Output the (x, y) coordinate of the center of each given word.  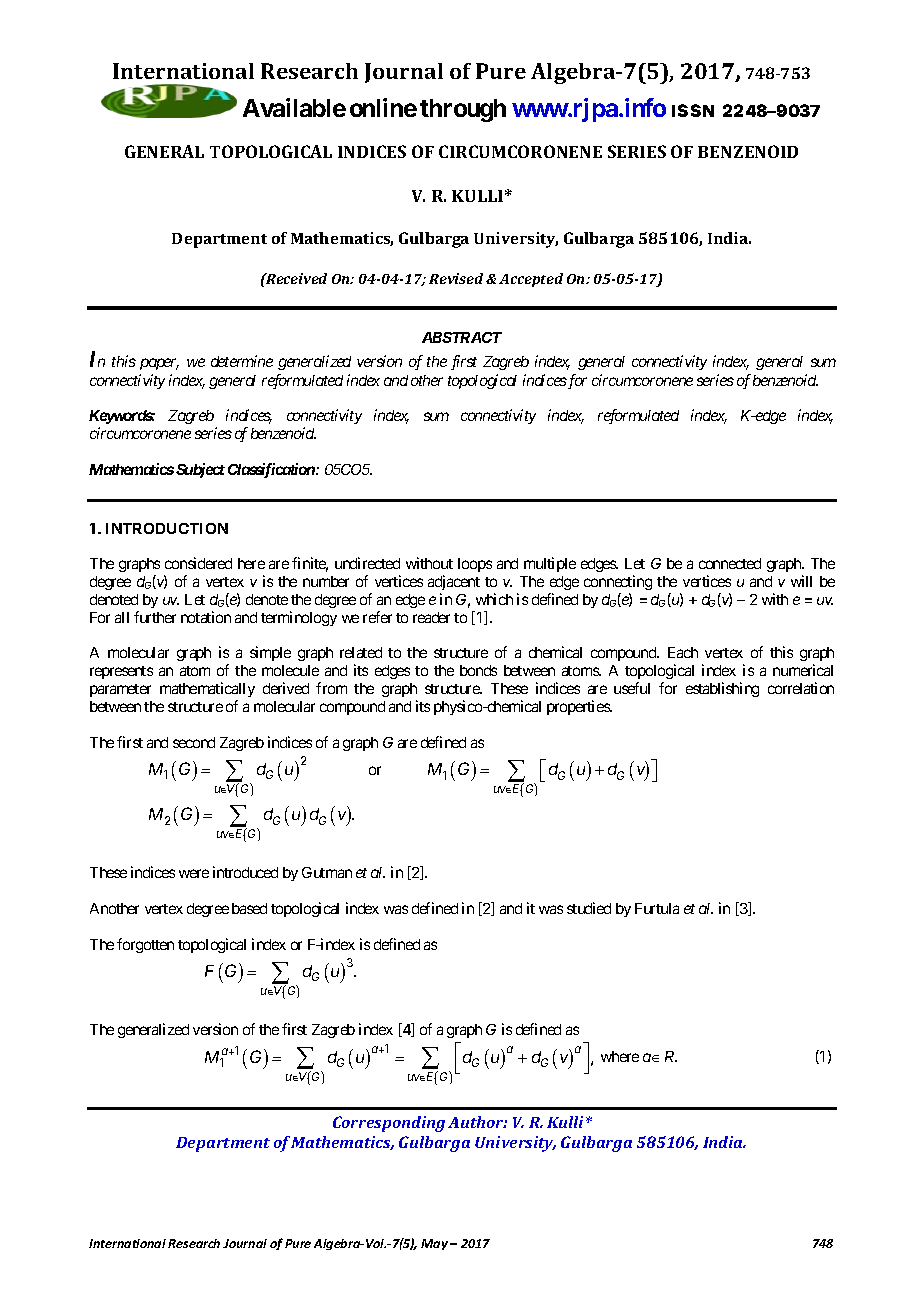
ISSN (693, 110)
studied (589, 908)
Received (295, 278)
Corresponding (389, 1124)
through (463, 110)
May (436, 1244)
